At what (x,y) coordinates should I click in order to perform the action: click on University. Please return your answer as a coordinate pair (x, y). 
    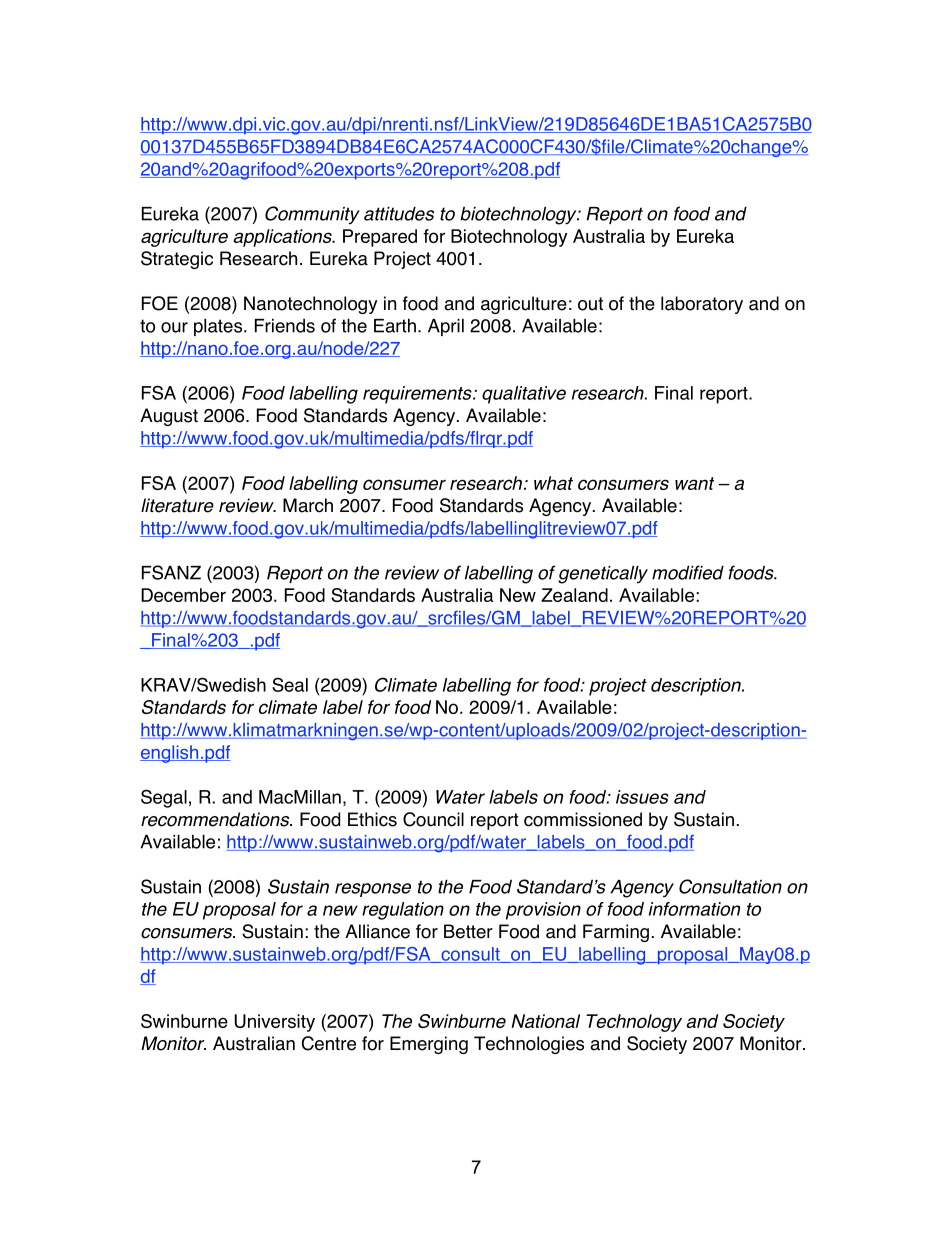
    Looking at the image, I should click on (274, 1023).
